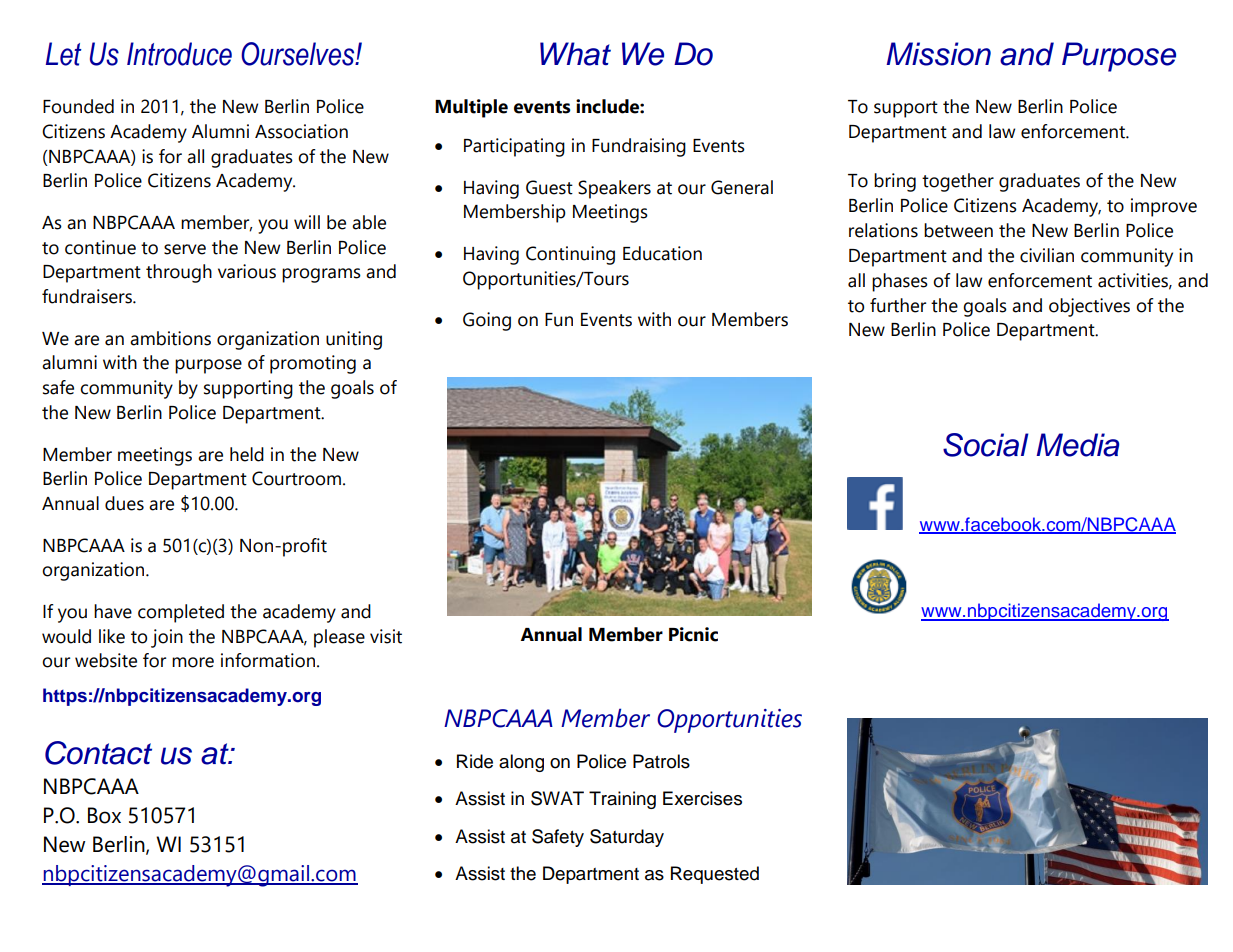 Image resolution: width=1233 pixels, height=952 pixels. I want to click on Media, so click(1078, 445).
